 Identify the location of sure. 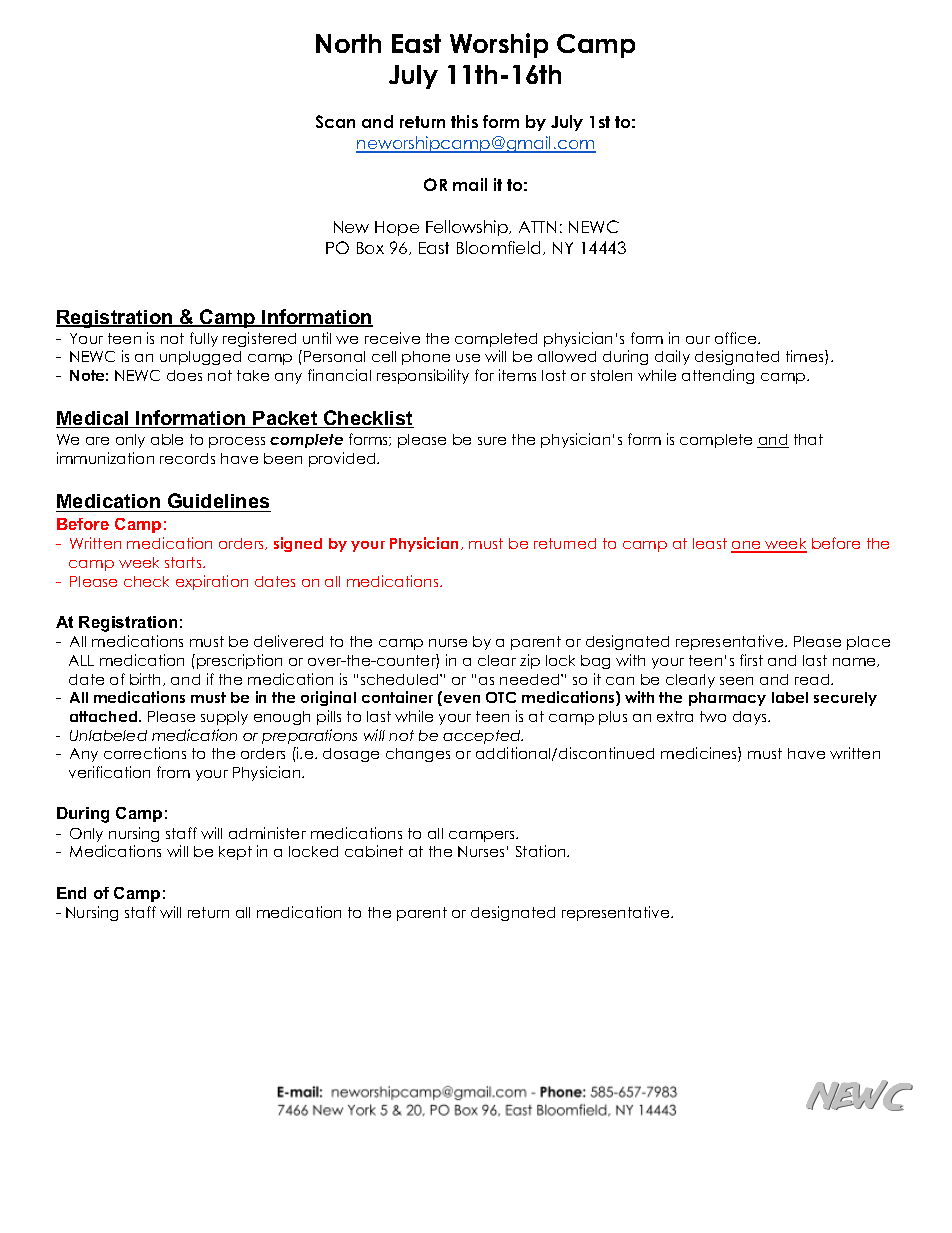
(492, 441).
